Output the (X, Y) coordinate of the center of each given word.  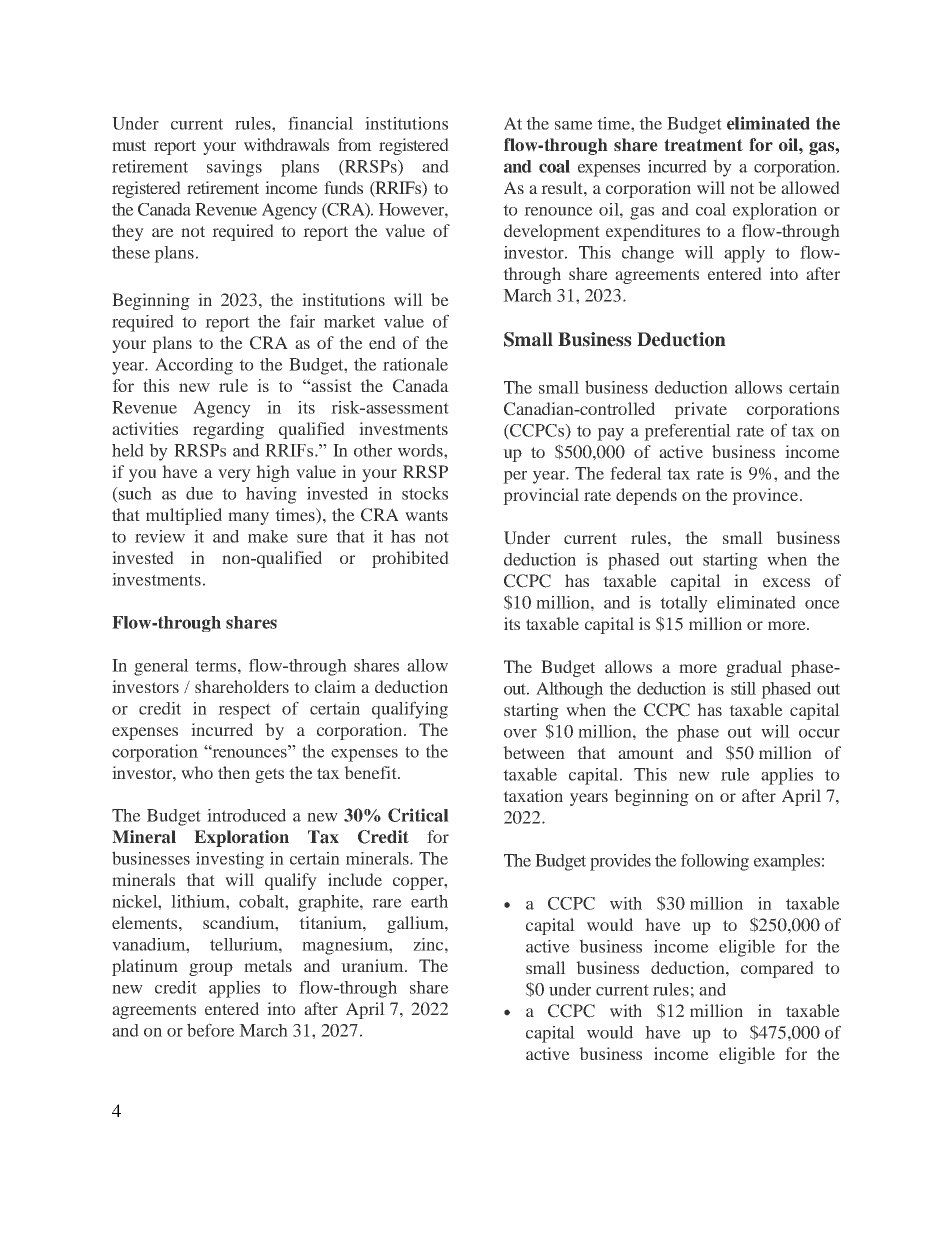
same (574, 125)
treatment (703, 145)
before (211, 1030)
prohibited (410, 559)
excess (786, 582)
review (160, 536)
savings (234, 168)
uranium (373, 965)
